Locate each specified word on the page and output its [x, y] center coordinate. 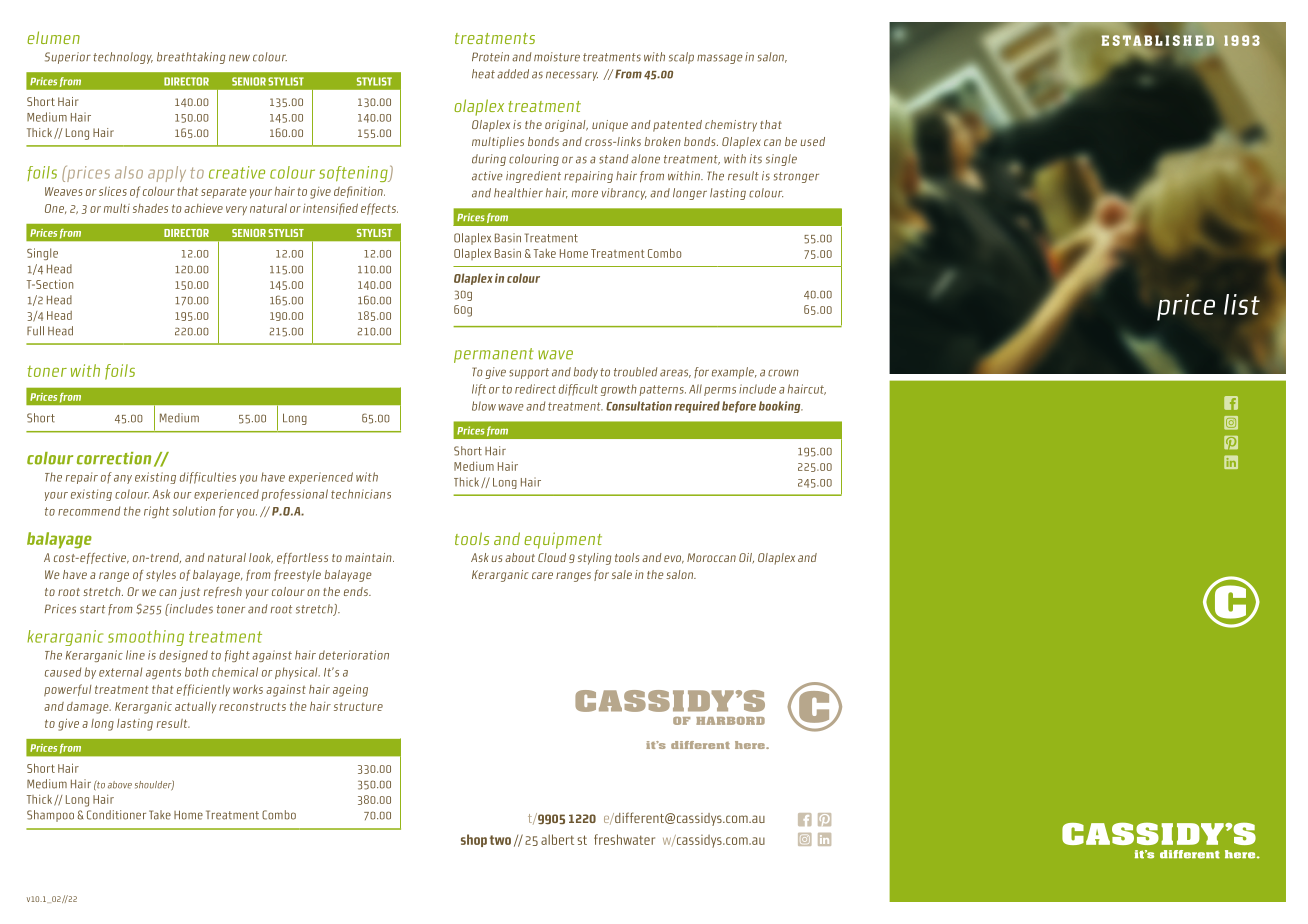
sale [622, 574]
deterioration [354, 655]
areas [675, 373]
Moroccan [711, 557]
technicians [361, 494]
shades [150, 208]
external [120, 672]
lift [479, 390]
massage [720, 59]
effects [379, 209]
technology [123, 58]
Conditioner [116, 815]
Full [35, 331]
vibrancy [624, 194]
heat [483, 74]
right [156, 512]
